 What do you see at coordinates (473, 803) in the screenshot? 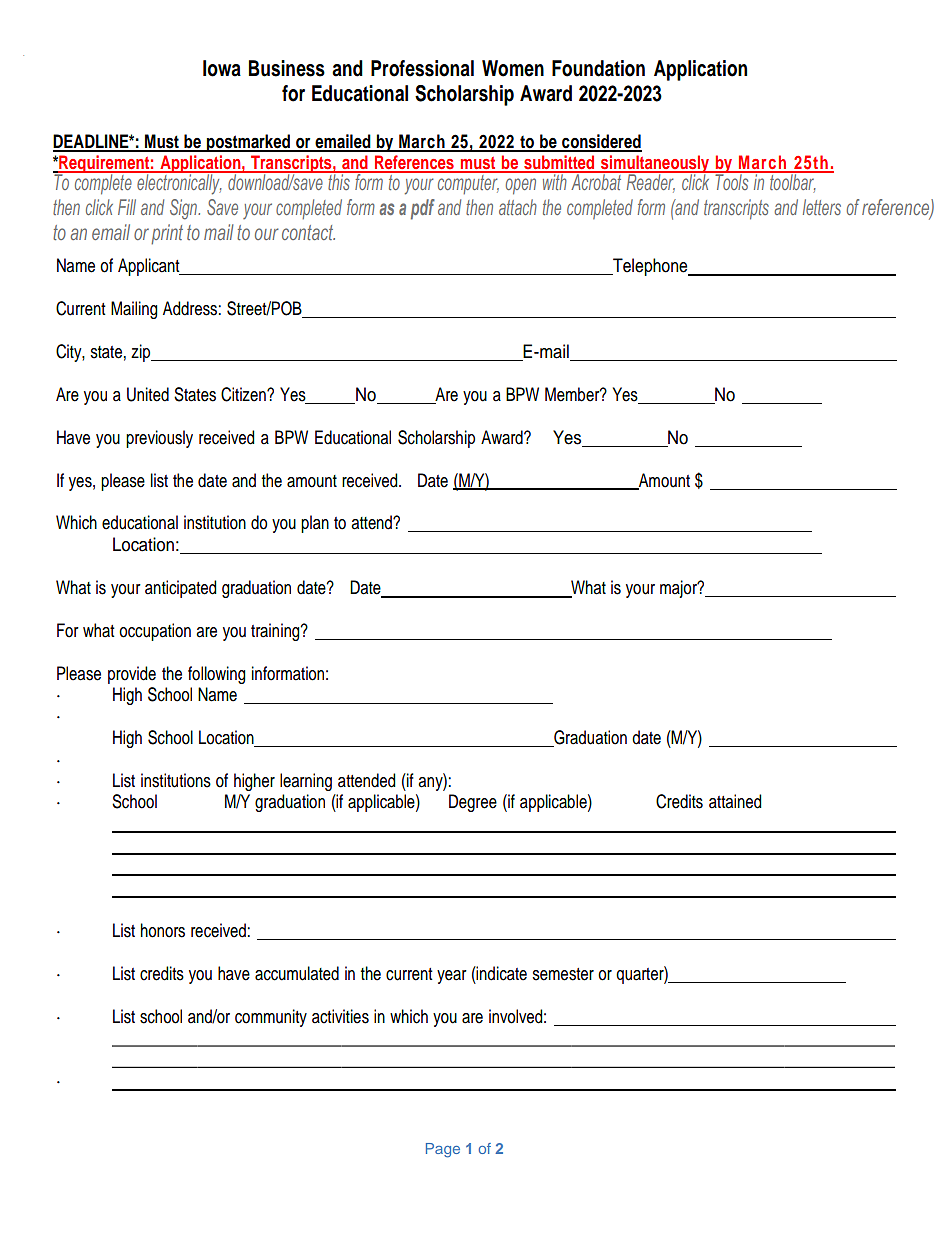
I see `Degree` at bounding box center [473, 803].
